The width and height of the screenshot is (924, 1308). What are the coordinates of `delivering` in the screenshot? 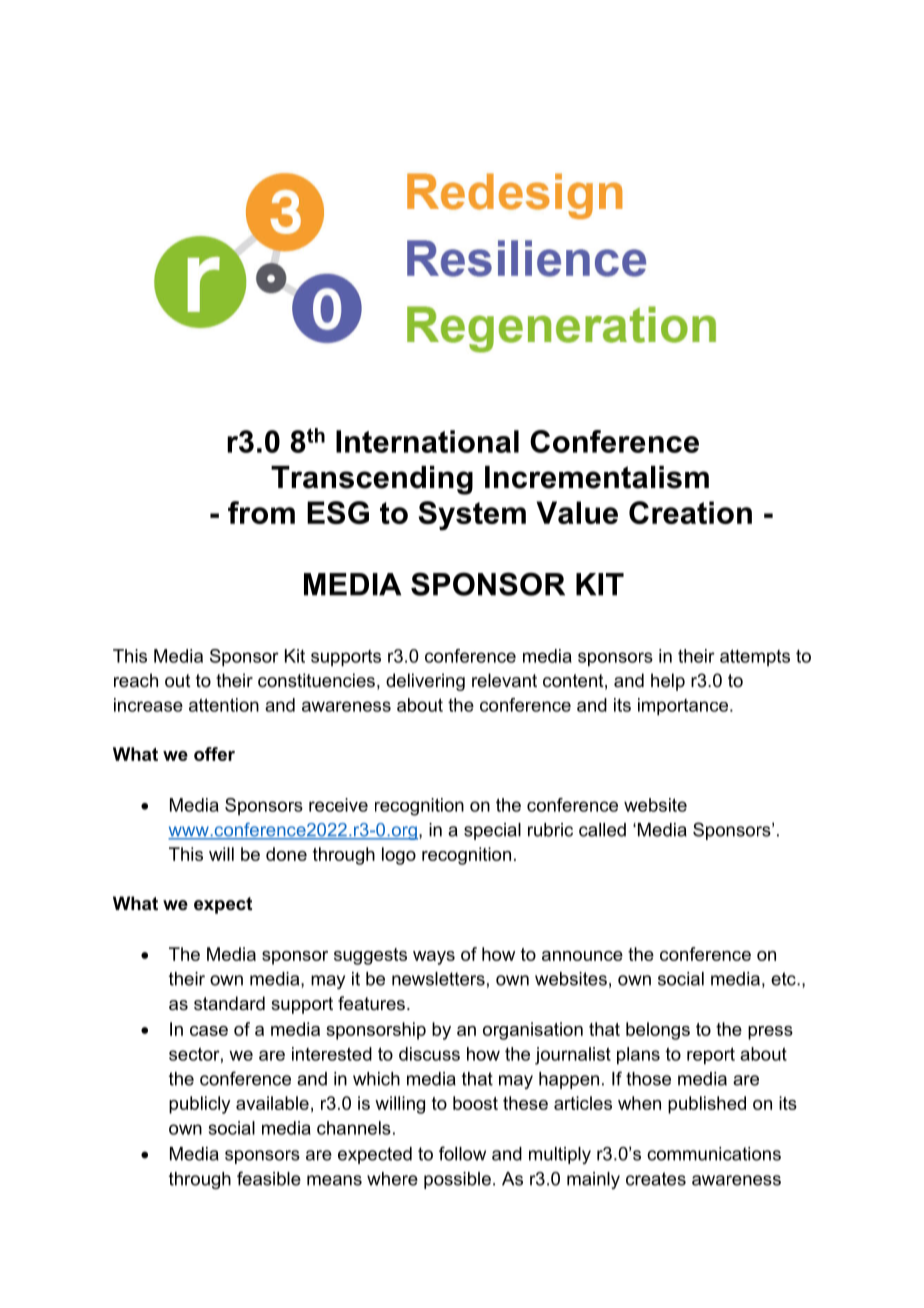 It's located at (425, 682).
